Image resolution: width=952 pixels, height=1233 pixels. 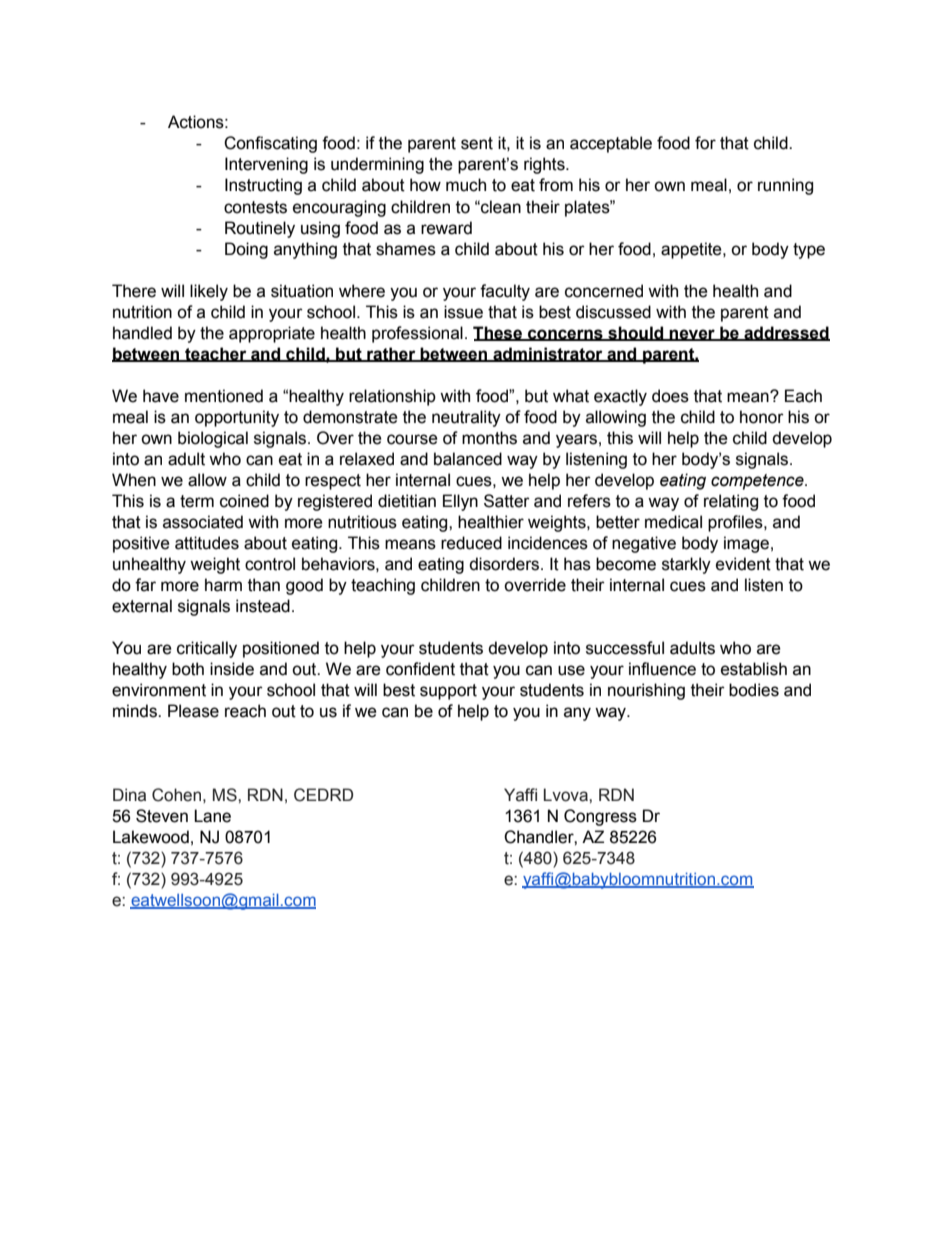 I want to click on Intervening, so click(x=266, y=165).
